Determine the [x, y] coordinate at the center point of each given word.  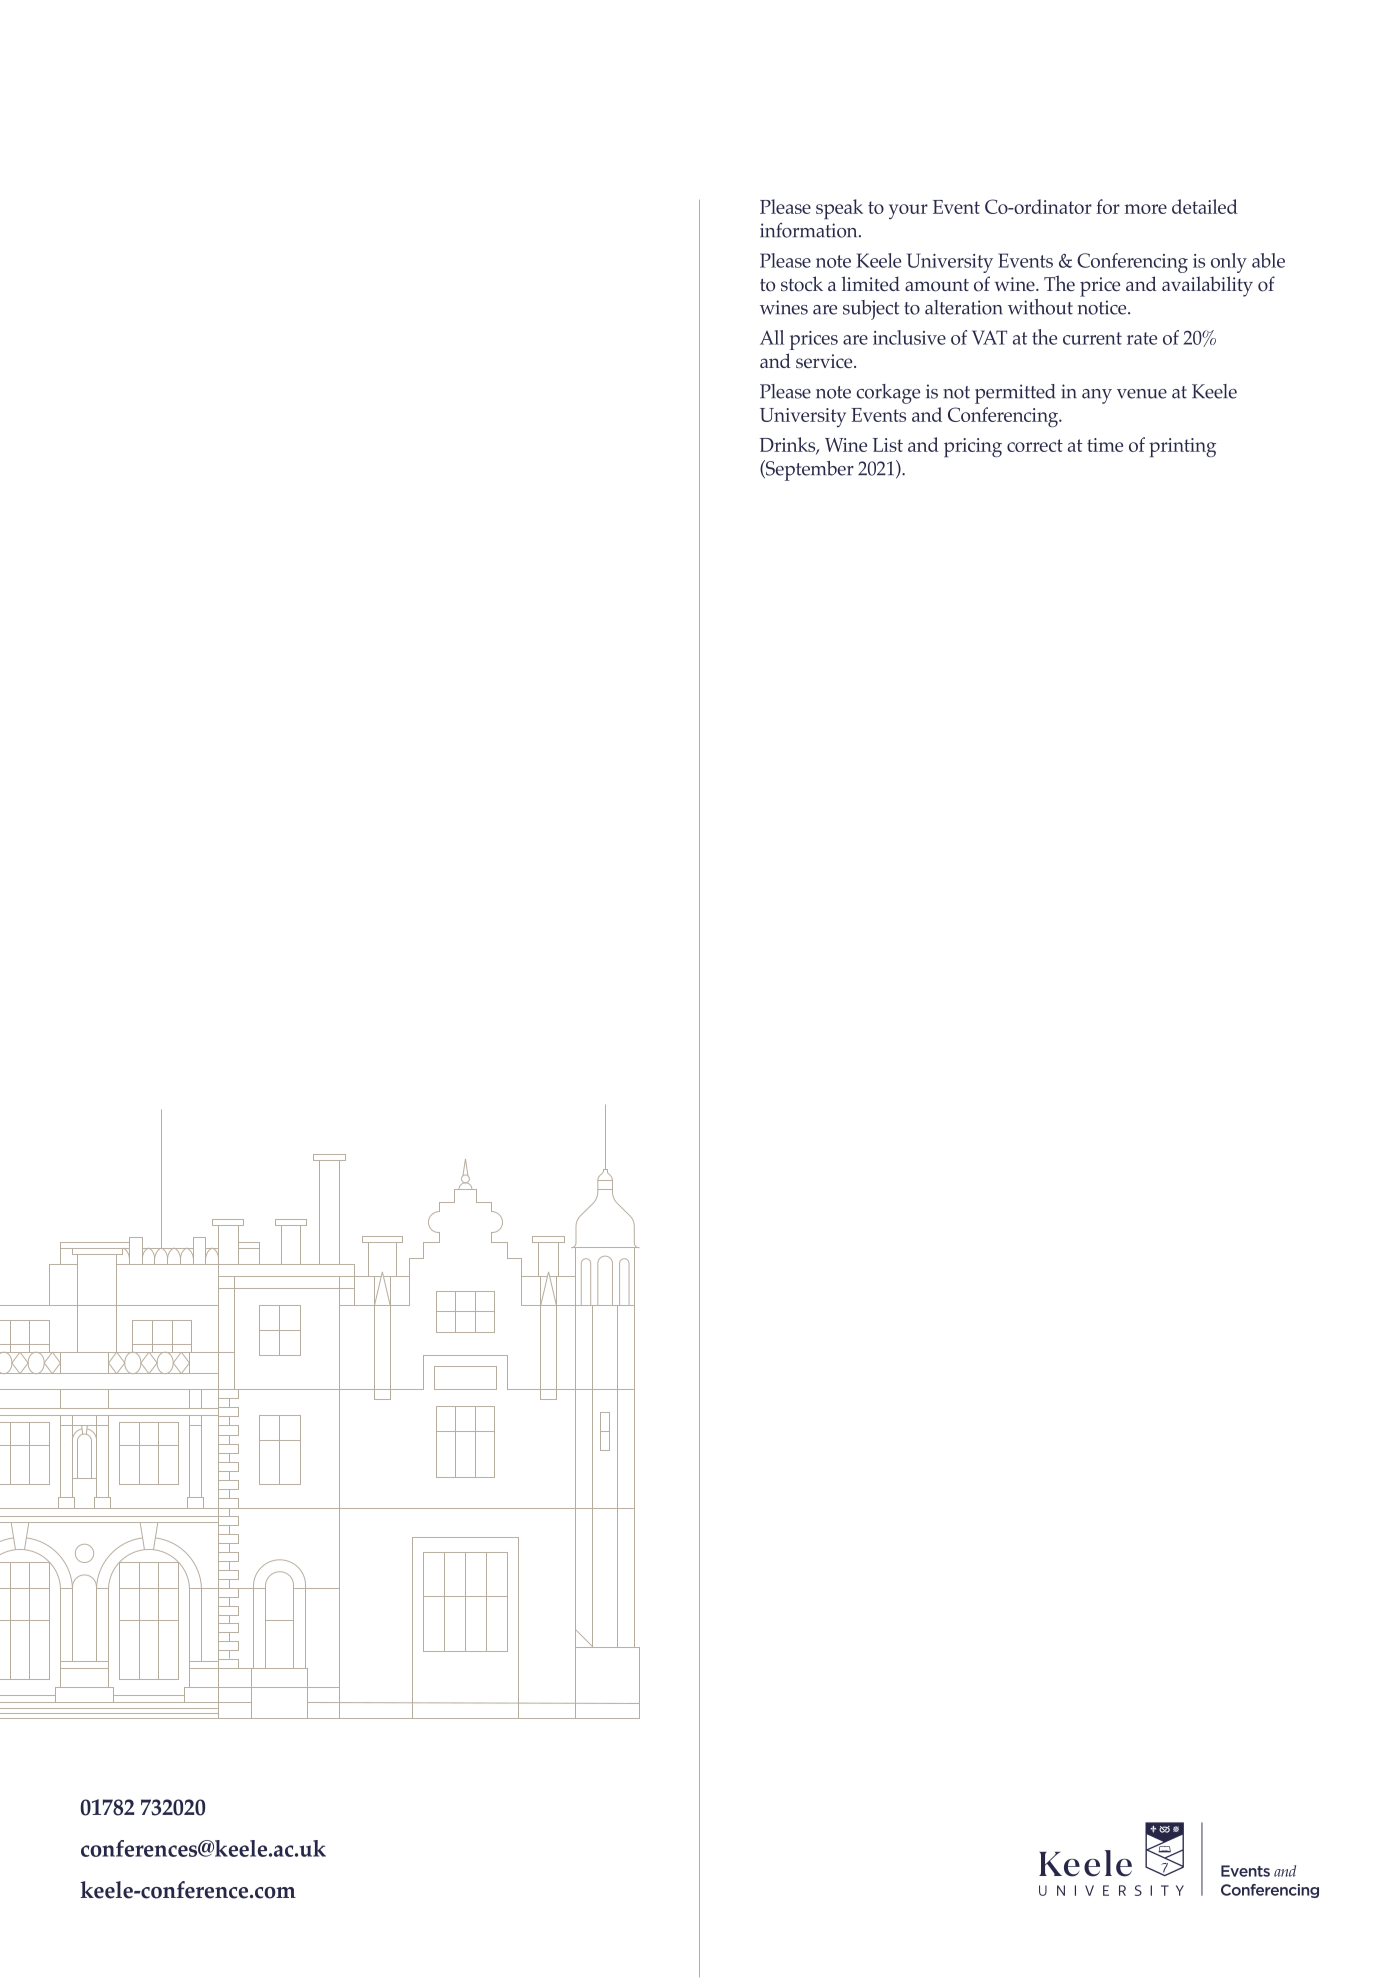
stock [802, 284]
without [1040, 307]
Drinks [789, 446]
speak [839, 209]
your [908, 211]
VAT [989, 337]
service [825, 361]
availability [1207, 286]
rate [1142, 338]
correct [1035, 445]
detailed [1205, 206]
